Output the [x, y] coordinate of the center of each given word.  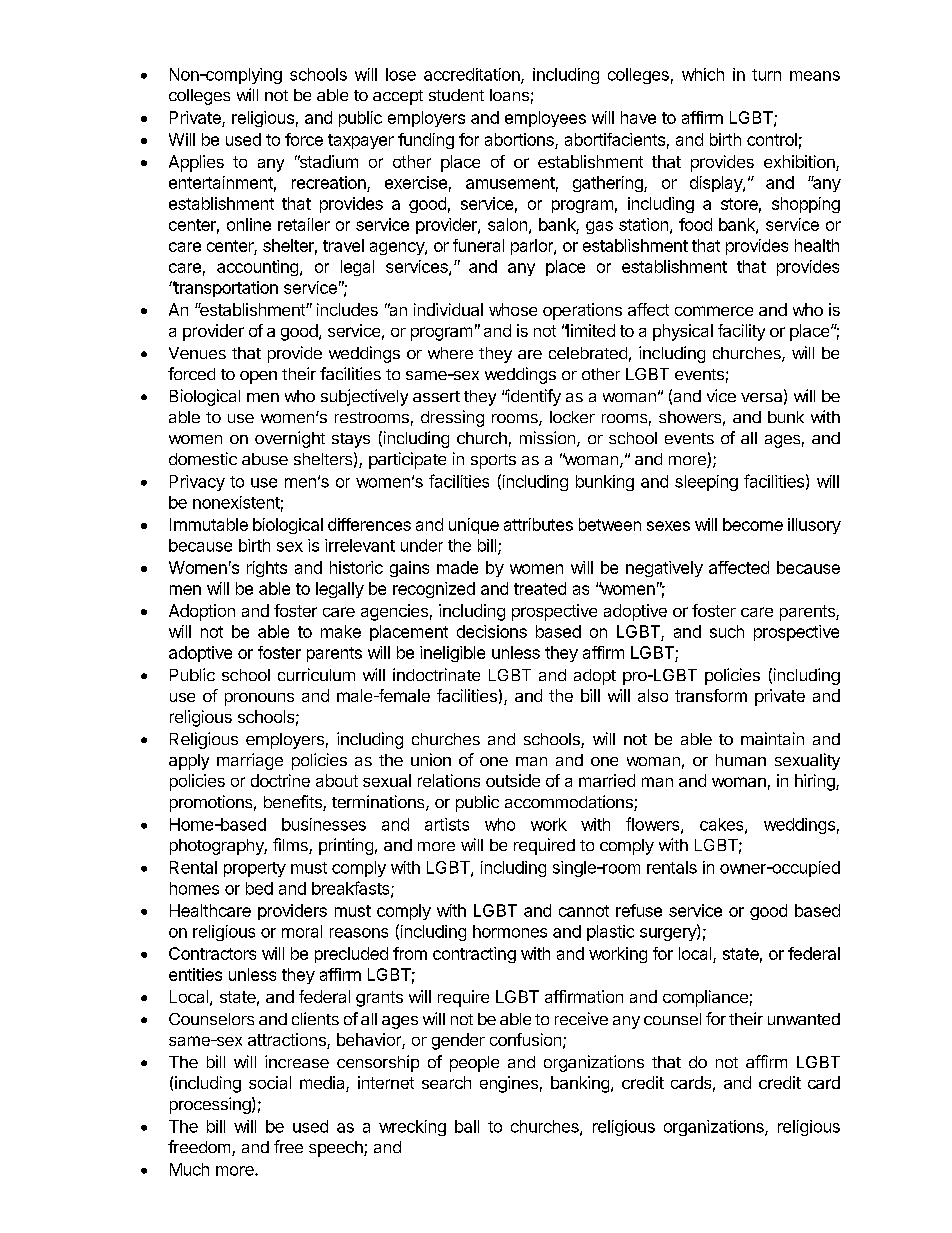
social [270, 1082]
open [258, 377]
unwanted [804, 1019]
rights [267, 569]
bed [259, 888]
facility [741, 332]
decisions [492, 631]
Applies [196, 163]
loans [509, 95]
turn [766, 75]
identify [533, 397]
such [727, 631]
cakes [723, 825]
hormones [510, 931]
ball [467, 1126]
